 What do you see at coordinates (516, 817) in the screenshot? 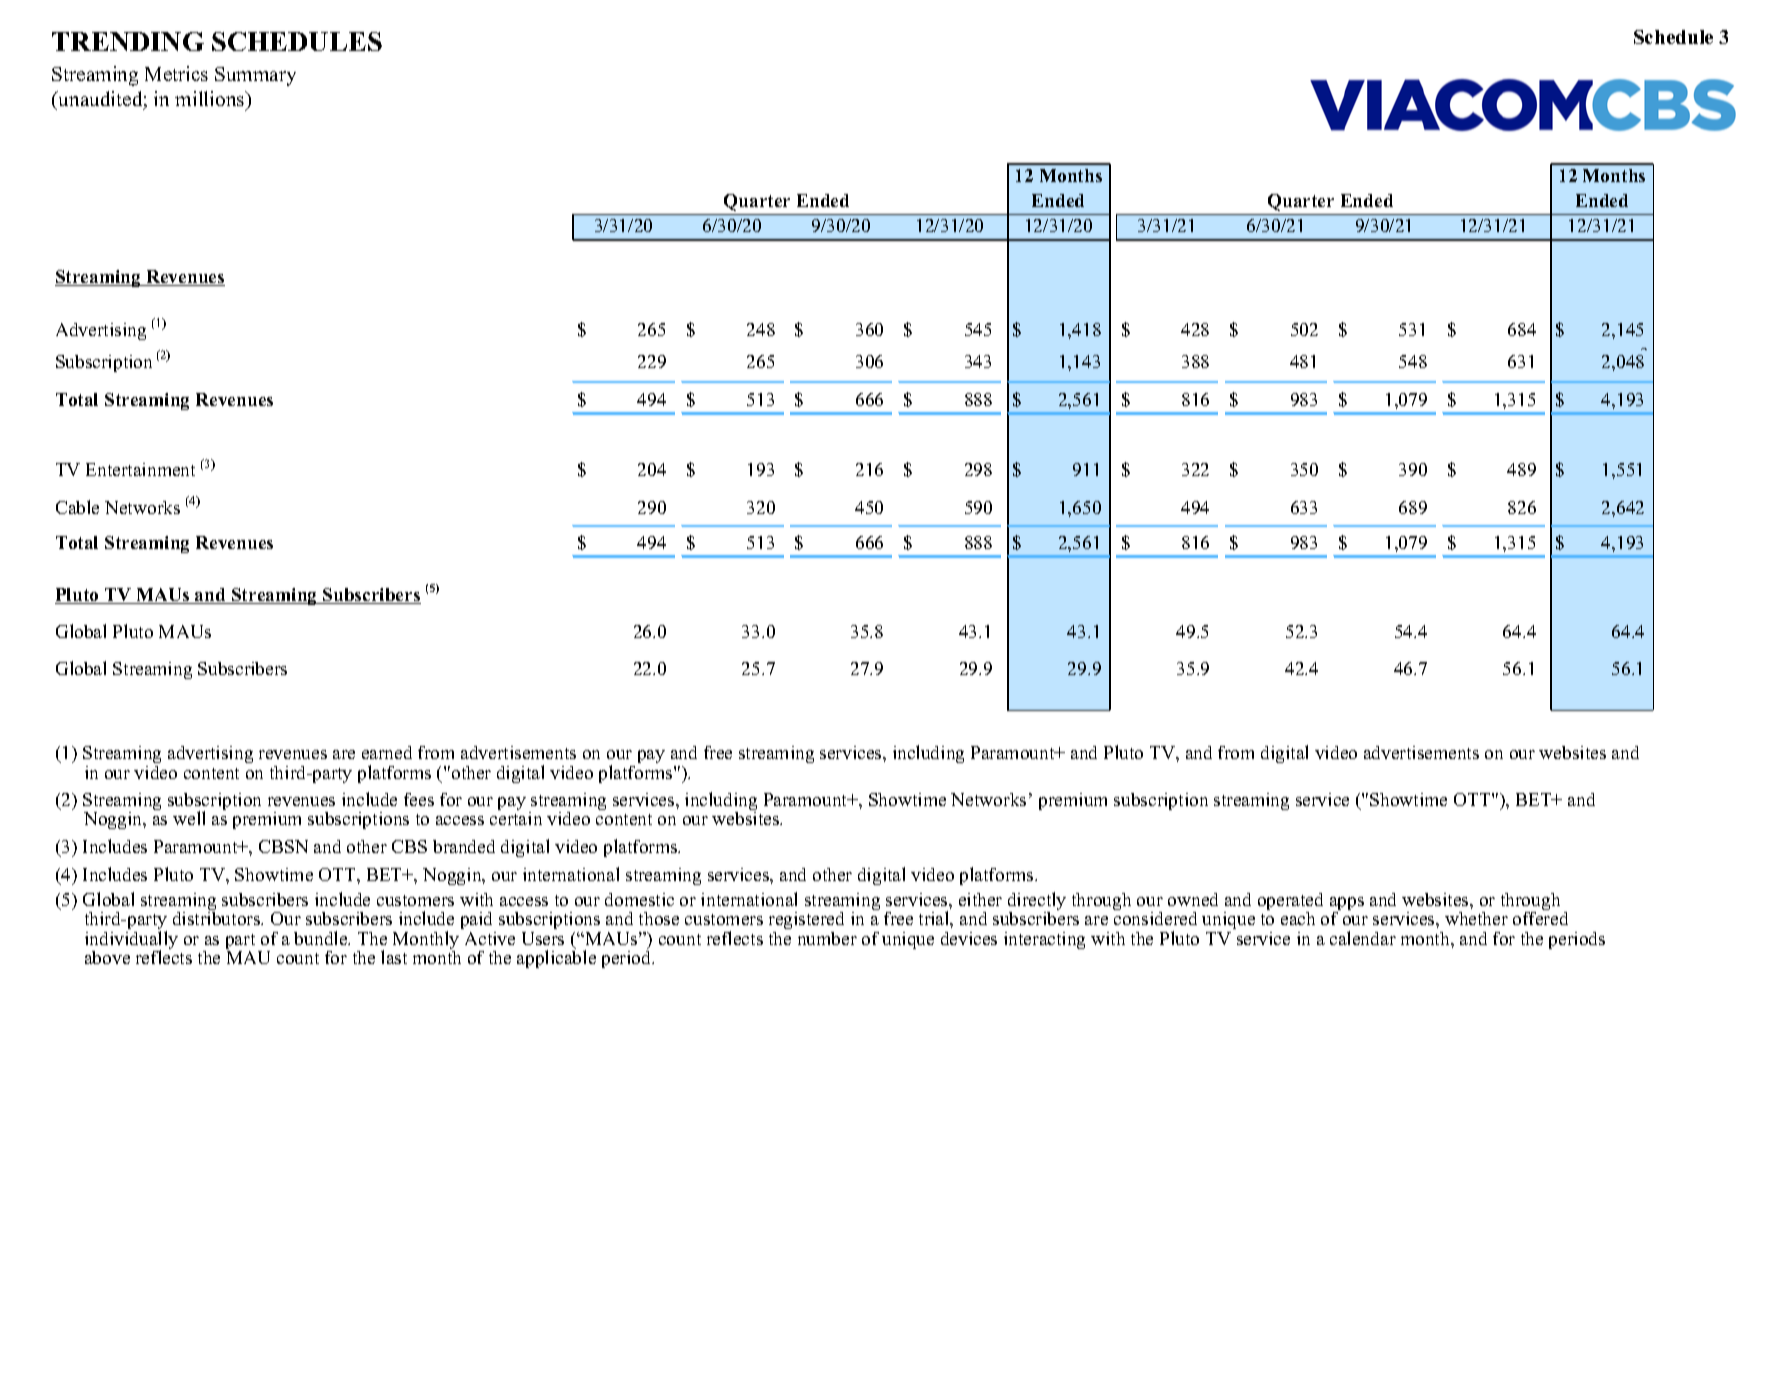
I see `certain` at bounding box center [516, 817].
